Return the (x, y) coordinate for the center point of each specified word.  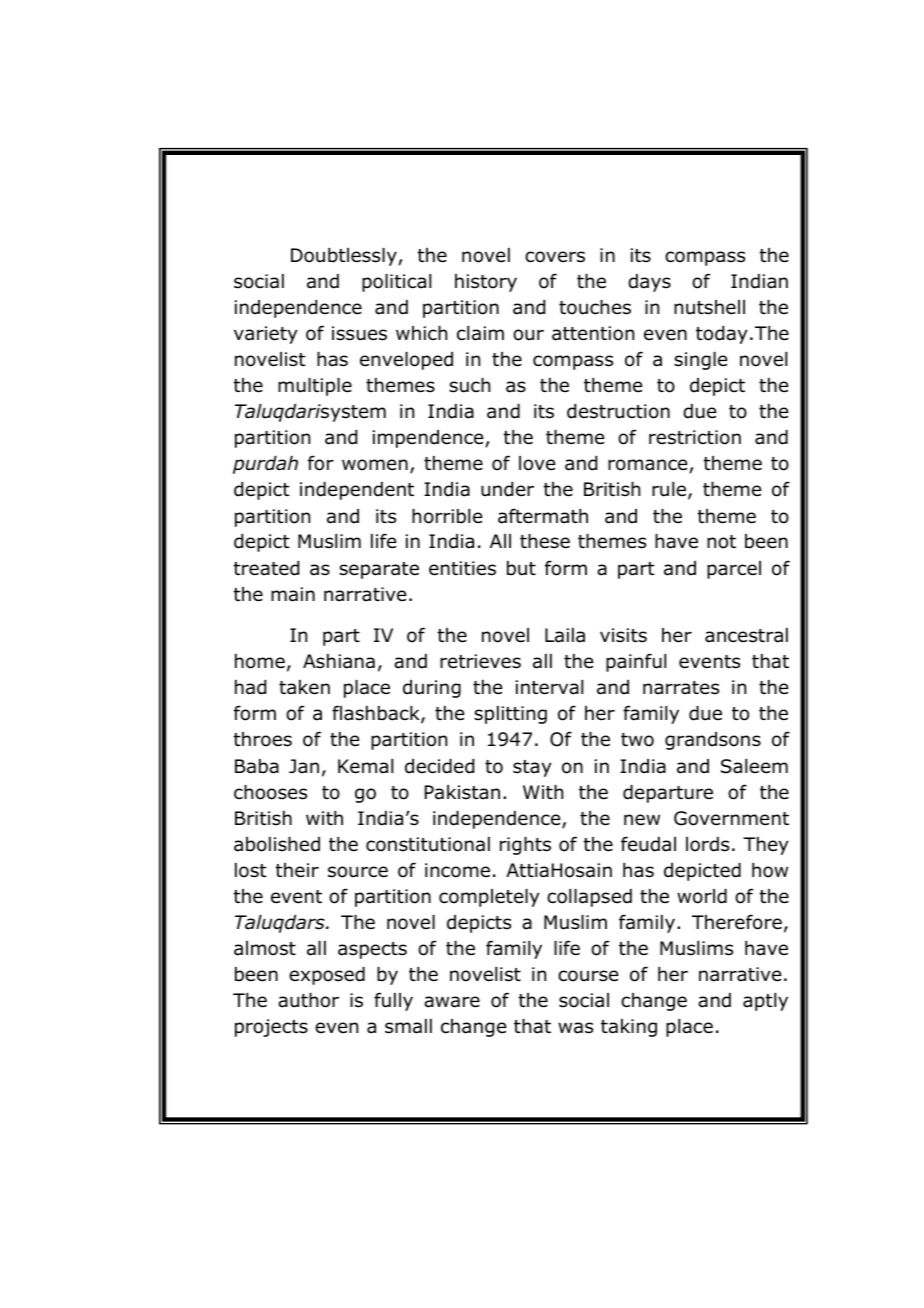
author (308, 1000)
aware (452, 1002)
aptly (765, 1002)
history (486, 283)
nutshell (709, 307)
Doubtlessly (345, 257)
